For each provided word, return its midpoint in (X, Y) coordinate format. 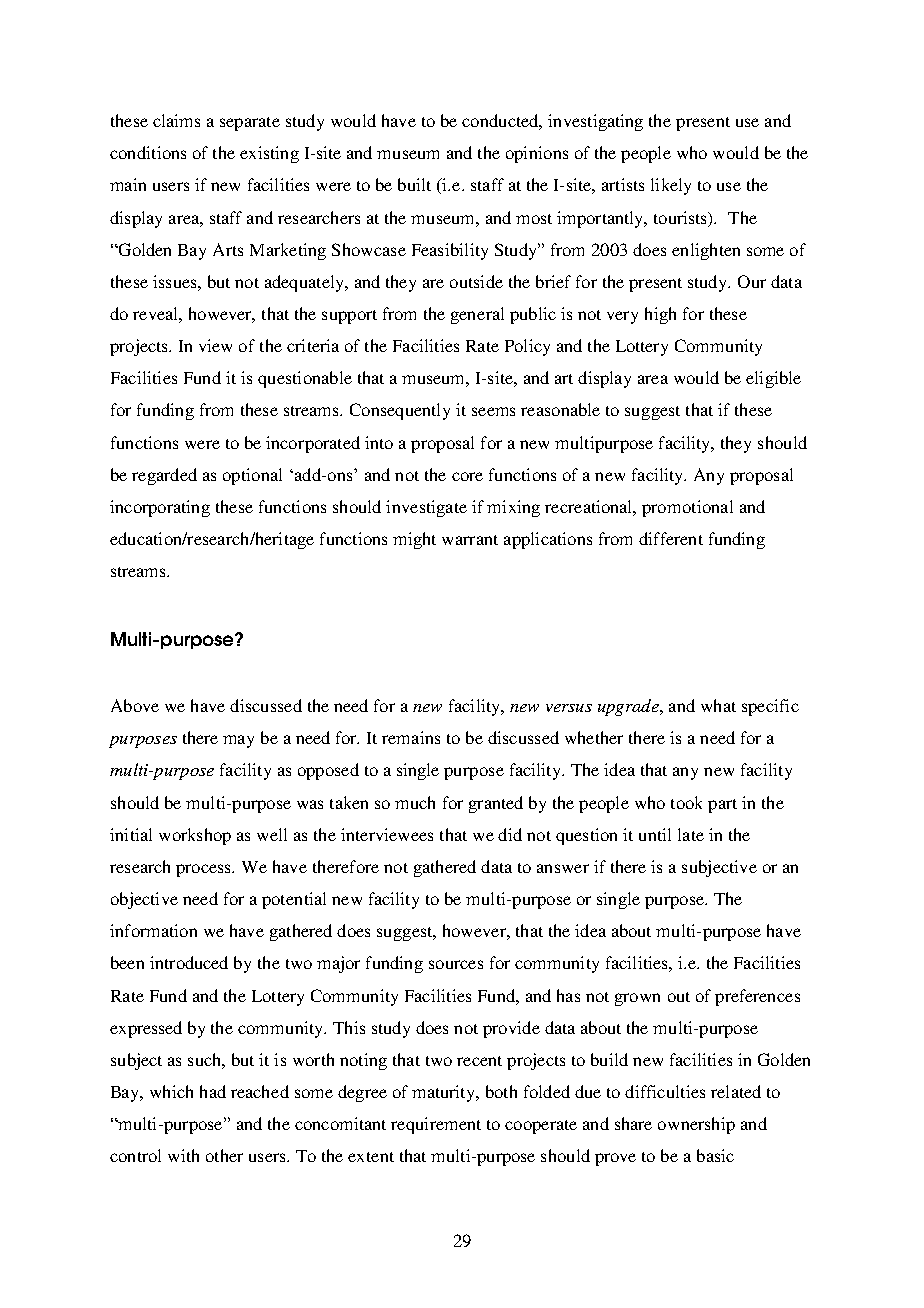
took (686, 802)
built (414, 184)
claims (176, 120)
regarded (164, 476)
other (224, 1155)
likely (671, 186)
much (415, 802)
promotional (687, 508)
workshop (195, 836)
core (467, 476)
